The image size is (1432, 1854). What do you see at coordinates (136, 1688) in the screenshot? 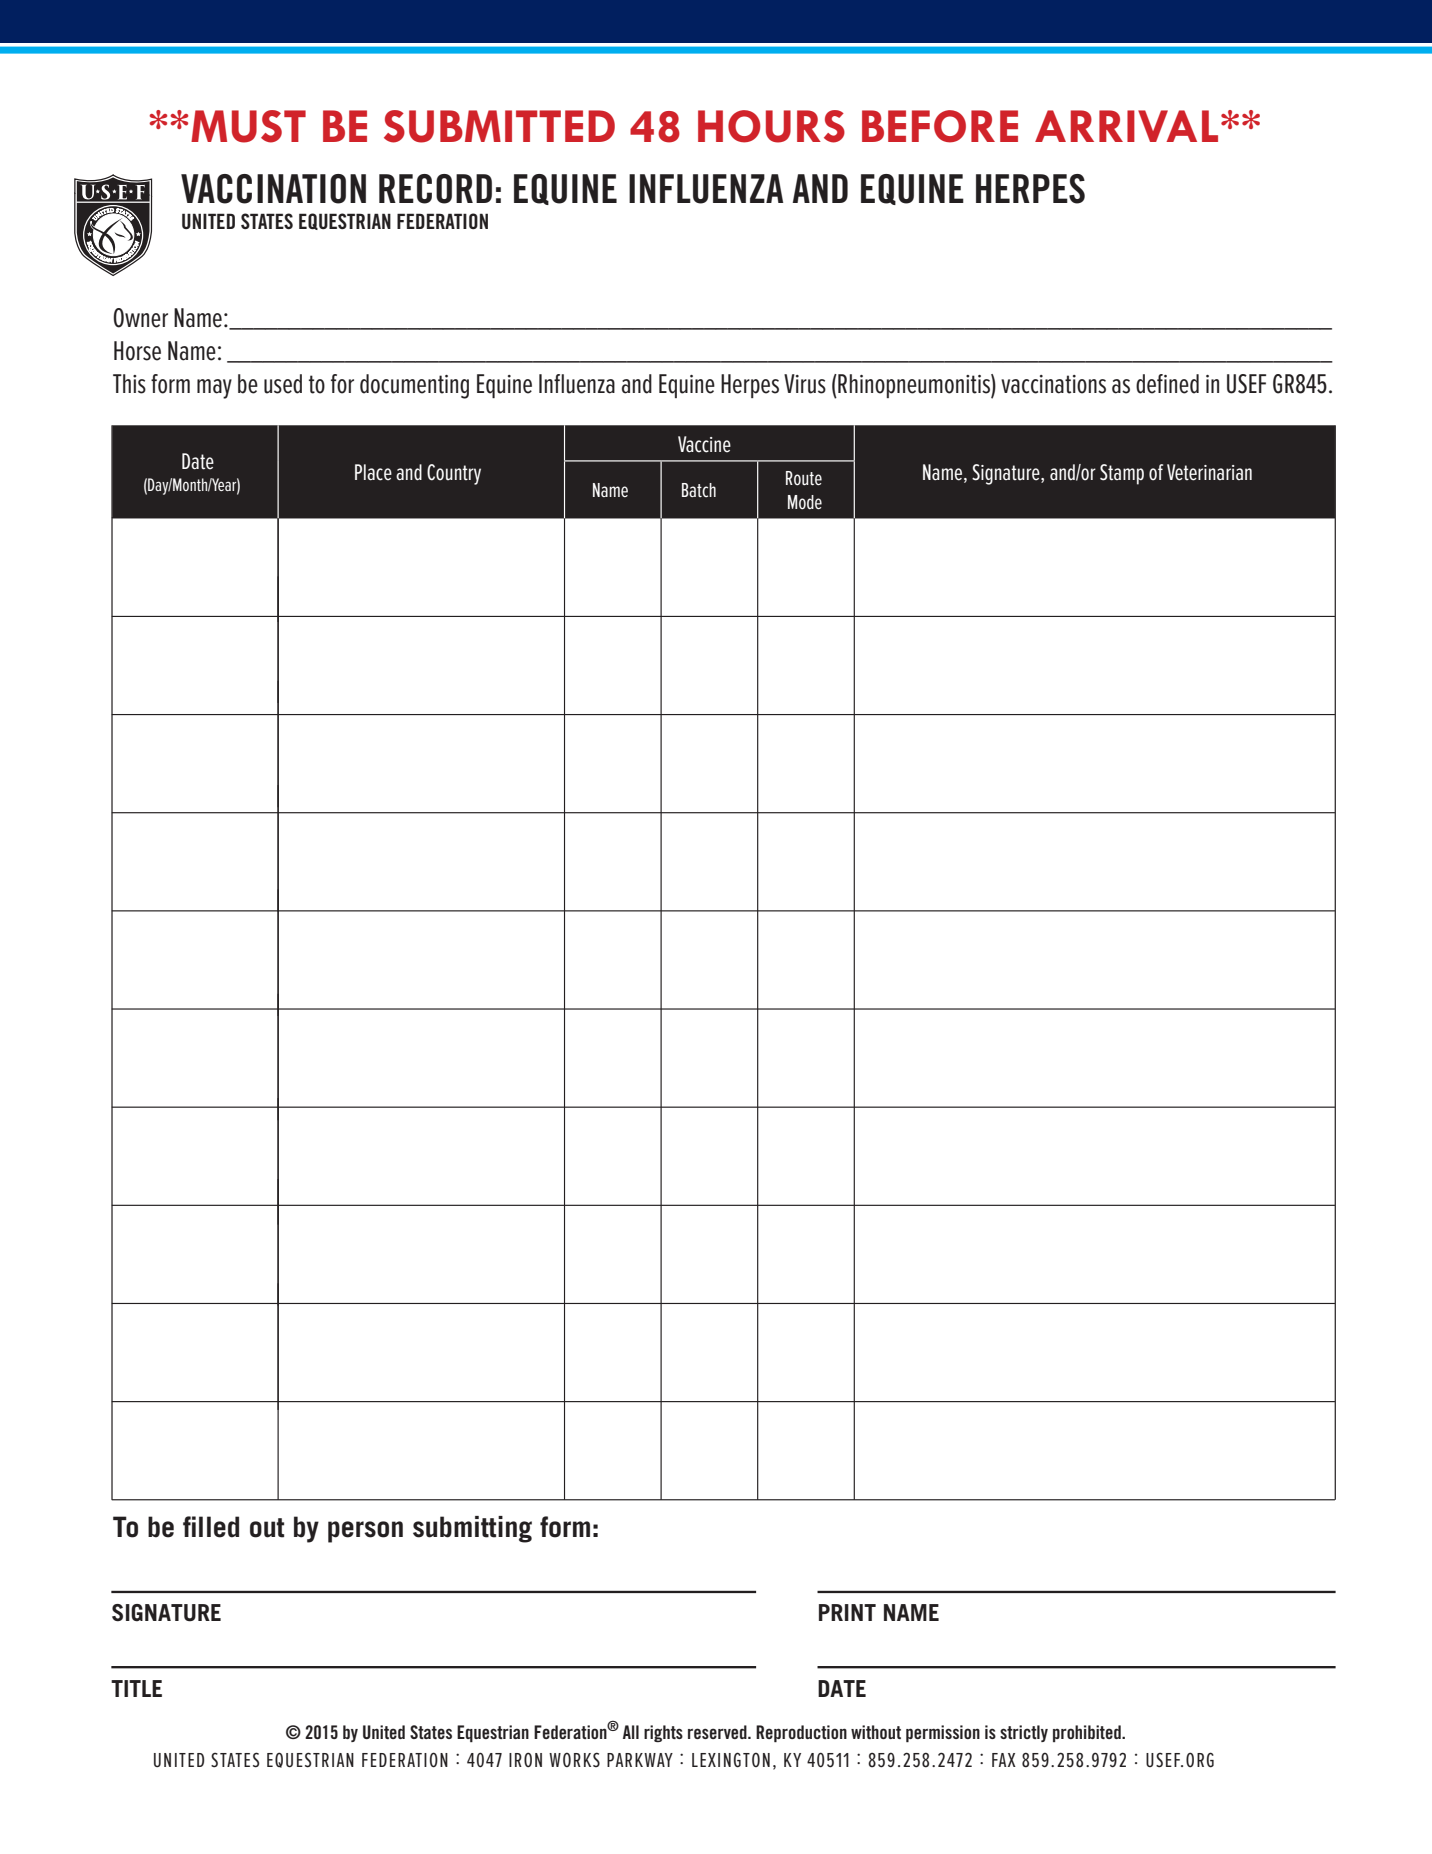
I see `TITLE` at bounding box center [136, 1688].
